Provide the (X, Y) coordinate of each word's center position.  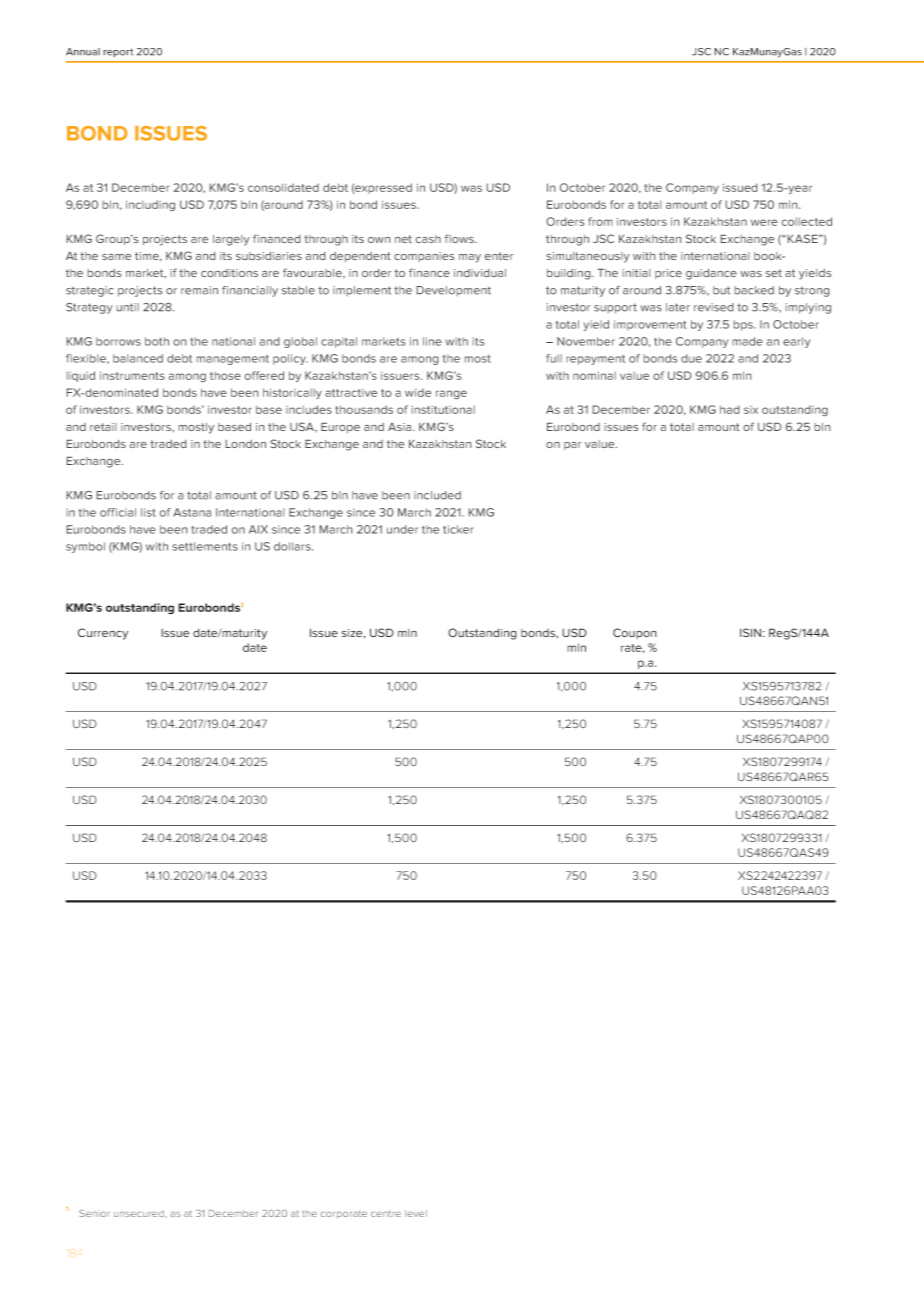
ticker (458, 529)
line (432, 341)
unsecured (140, 1213)
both (157, 341)
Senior (94, 1213)
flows (460, 238)
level (416, 1213)
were (764, 222)
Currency (103, 634)
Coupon (635, 633)
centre (386, 1213)
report (118, 52)
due (691, 358)
